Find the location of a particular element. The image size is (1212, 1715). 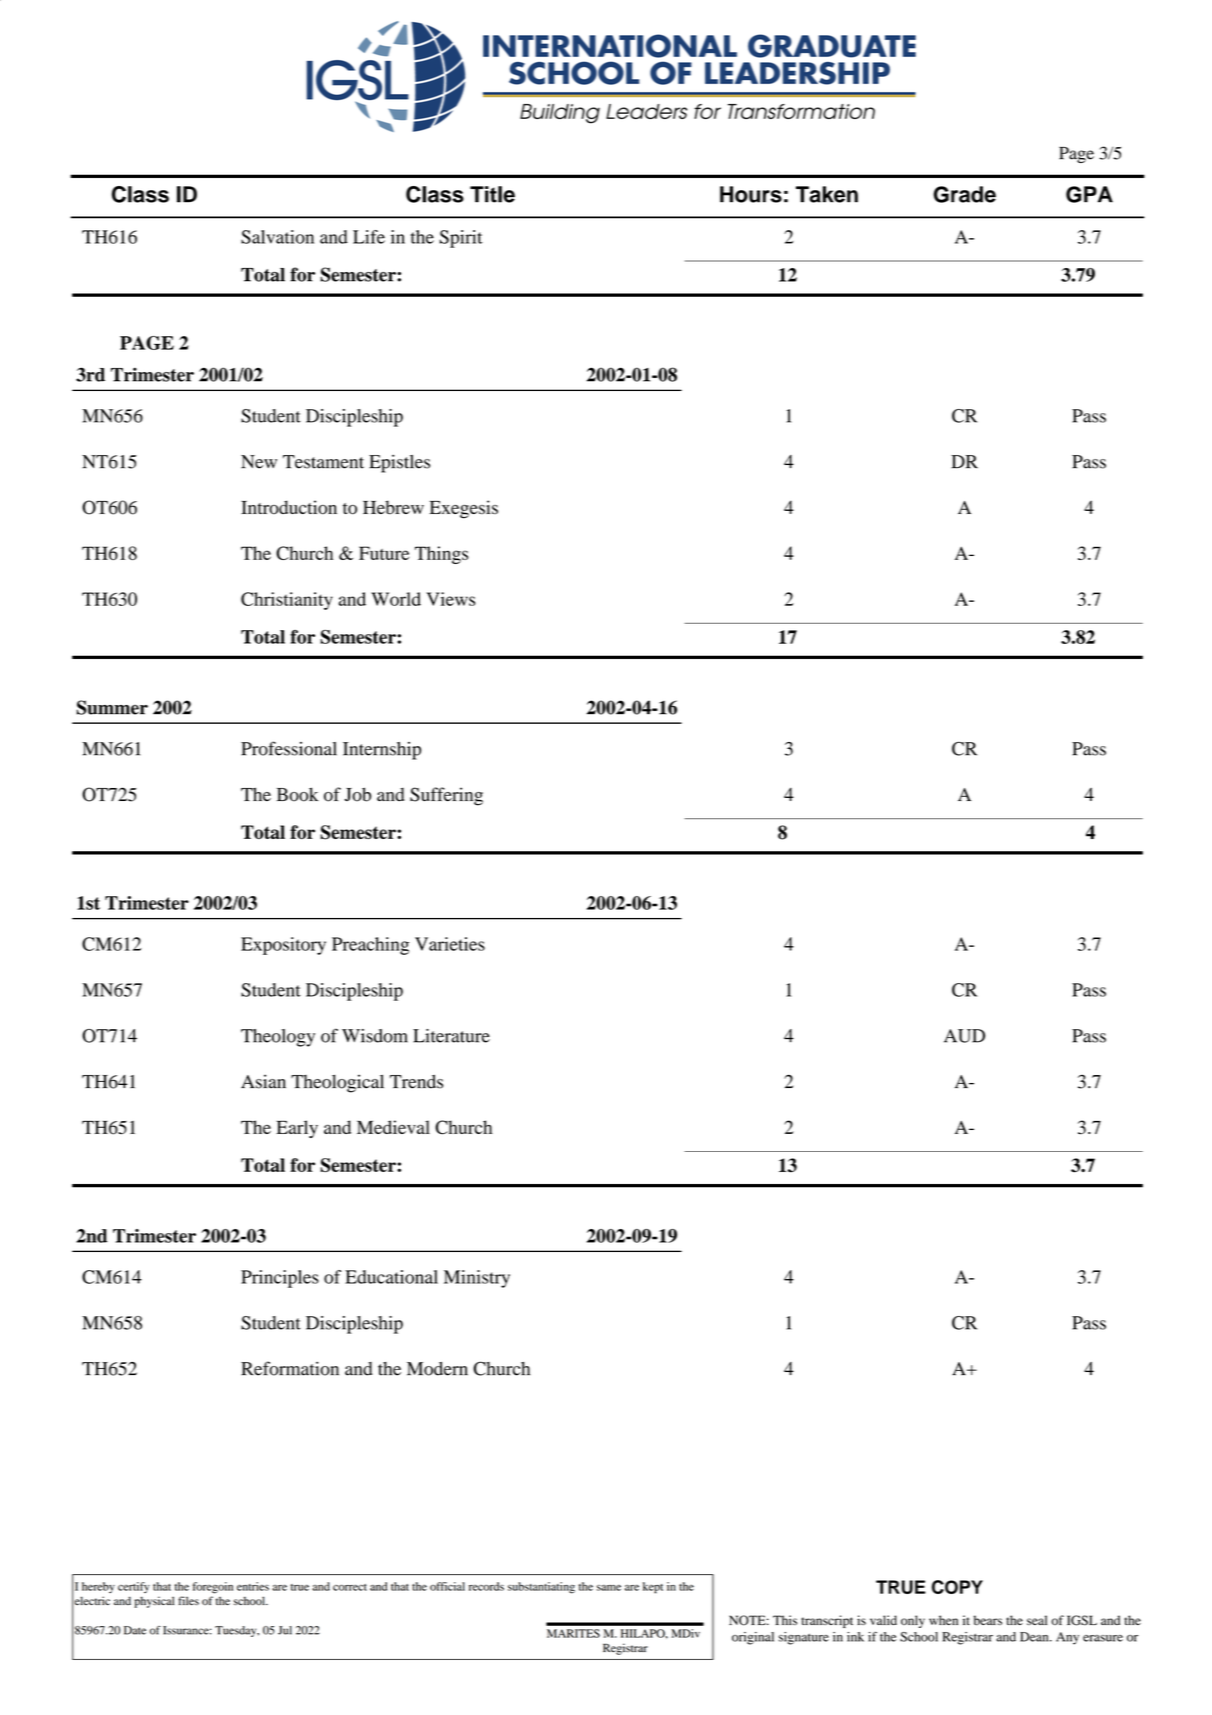

COPY is located at coordinates (957, 1587).
